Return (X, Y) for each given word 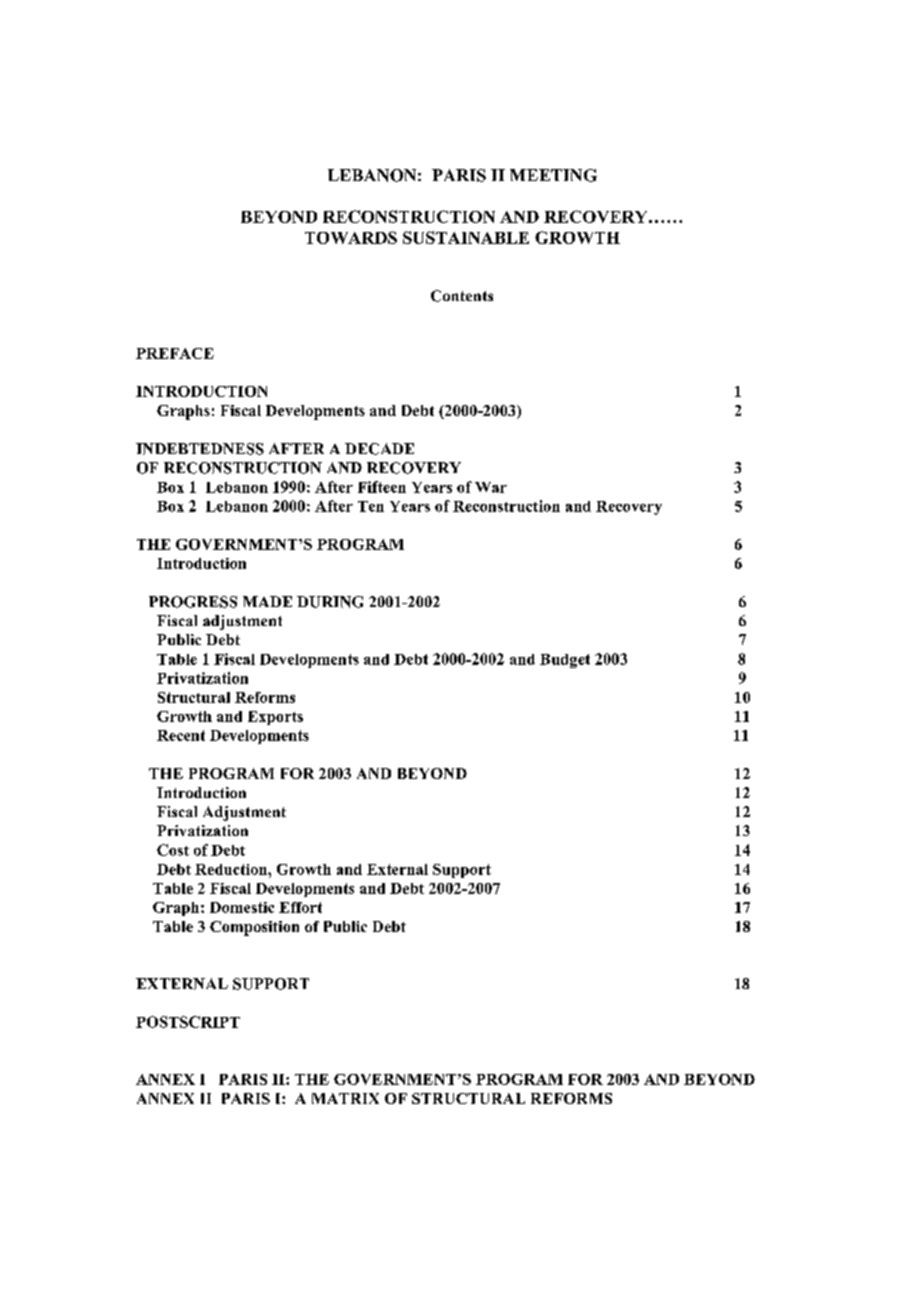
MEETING (553, 175)
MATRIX (345, 1098)
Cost (173, 850)
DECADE (379, 449)
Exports (275, 718)
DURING (330, 602)
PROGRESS (193, 602)
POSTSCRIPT (188, 1022)
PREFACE (175, 353)
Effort (300, 907)
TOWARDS (351, 237)
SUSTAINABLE (466, 237)
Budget (565, 661)
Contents (462, 296)
